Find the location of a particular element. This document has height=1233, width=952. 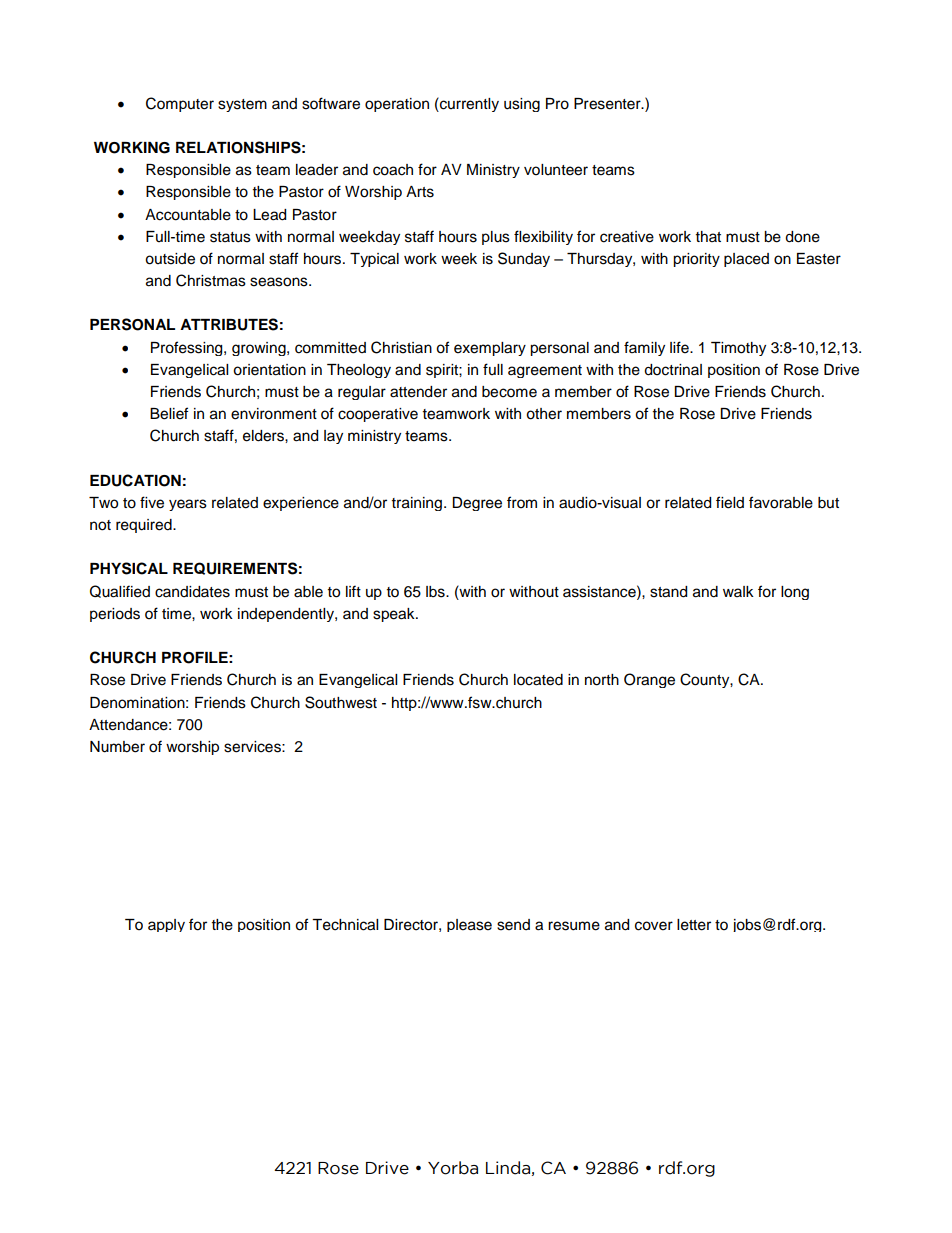

Degree is located at coordinates (477, 504).
